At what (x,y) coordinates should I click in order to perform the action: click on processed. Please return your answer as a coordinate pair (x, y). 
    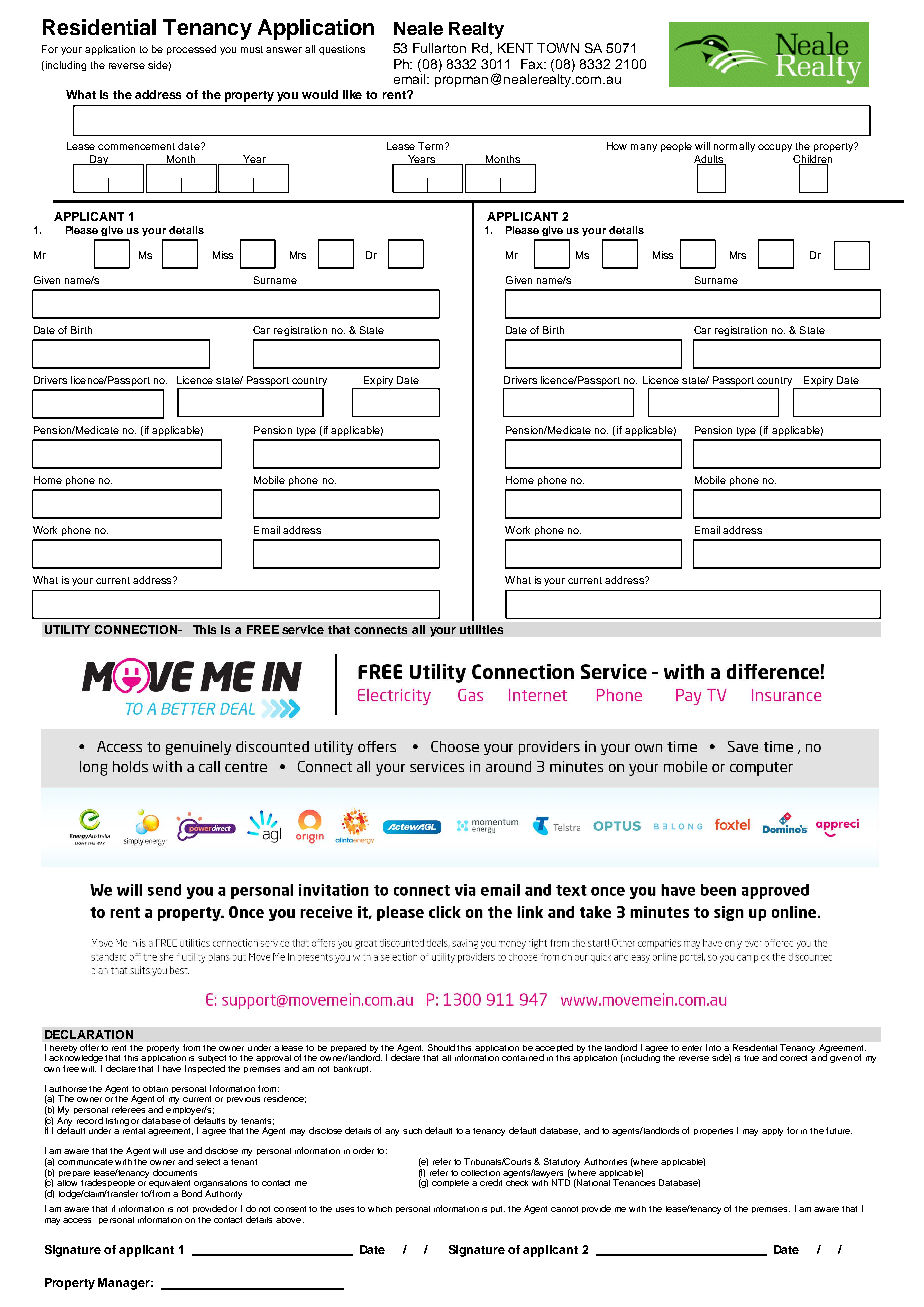
    Looking at the image, I should click on (191, 50).
